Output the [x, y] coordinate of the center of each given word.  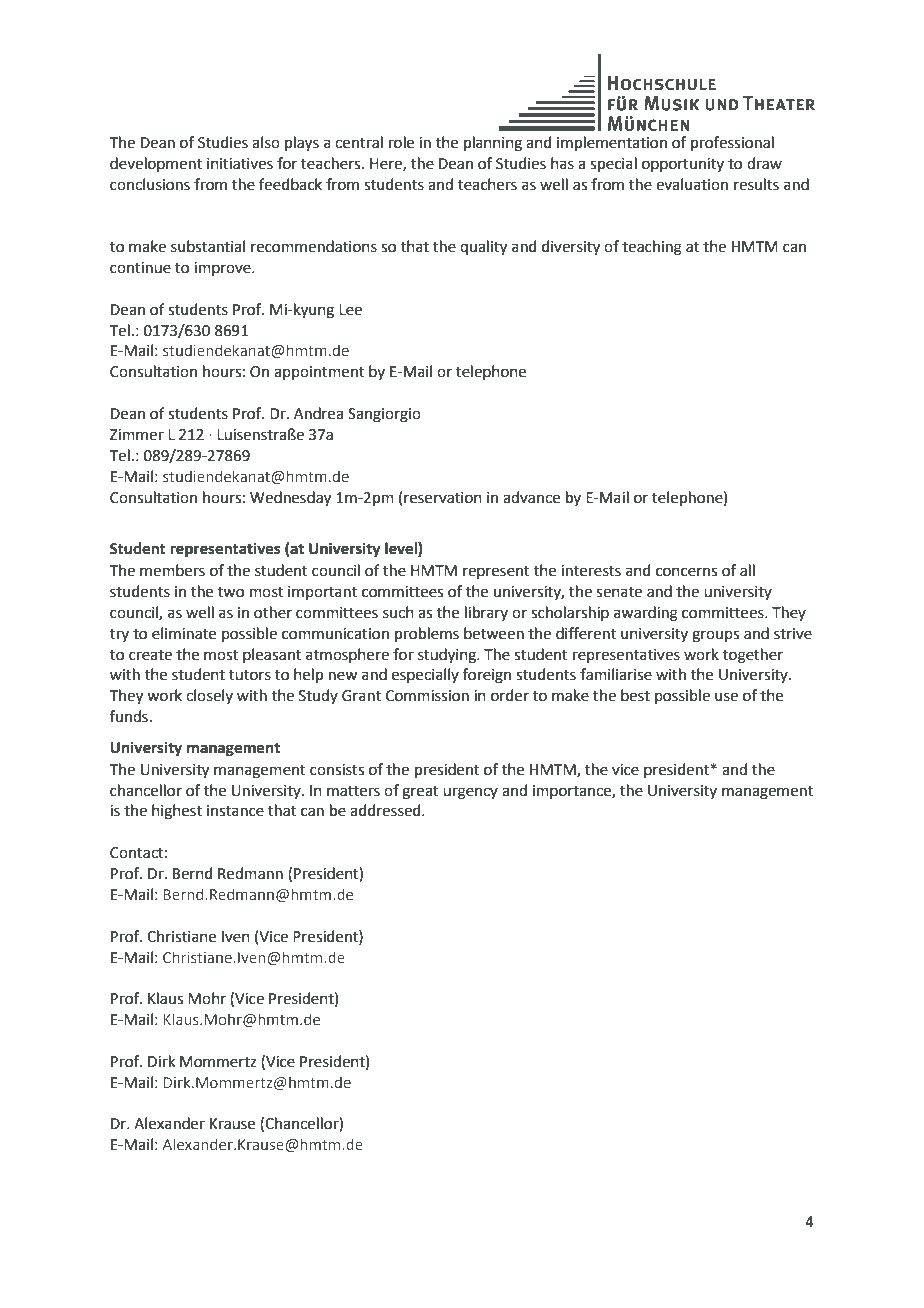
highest [177, 812]
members [172, 570]
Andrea [318, 413]
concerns [686, 572]
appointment [319, 373]
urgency [470, 793]
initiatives [240, 164]
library [486, 613]
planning [493, 144]
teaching [652, 248]
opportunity [683, 165]
